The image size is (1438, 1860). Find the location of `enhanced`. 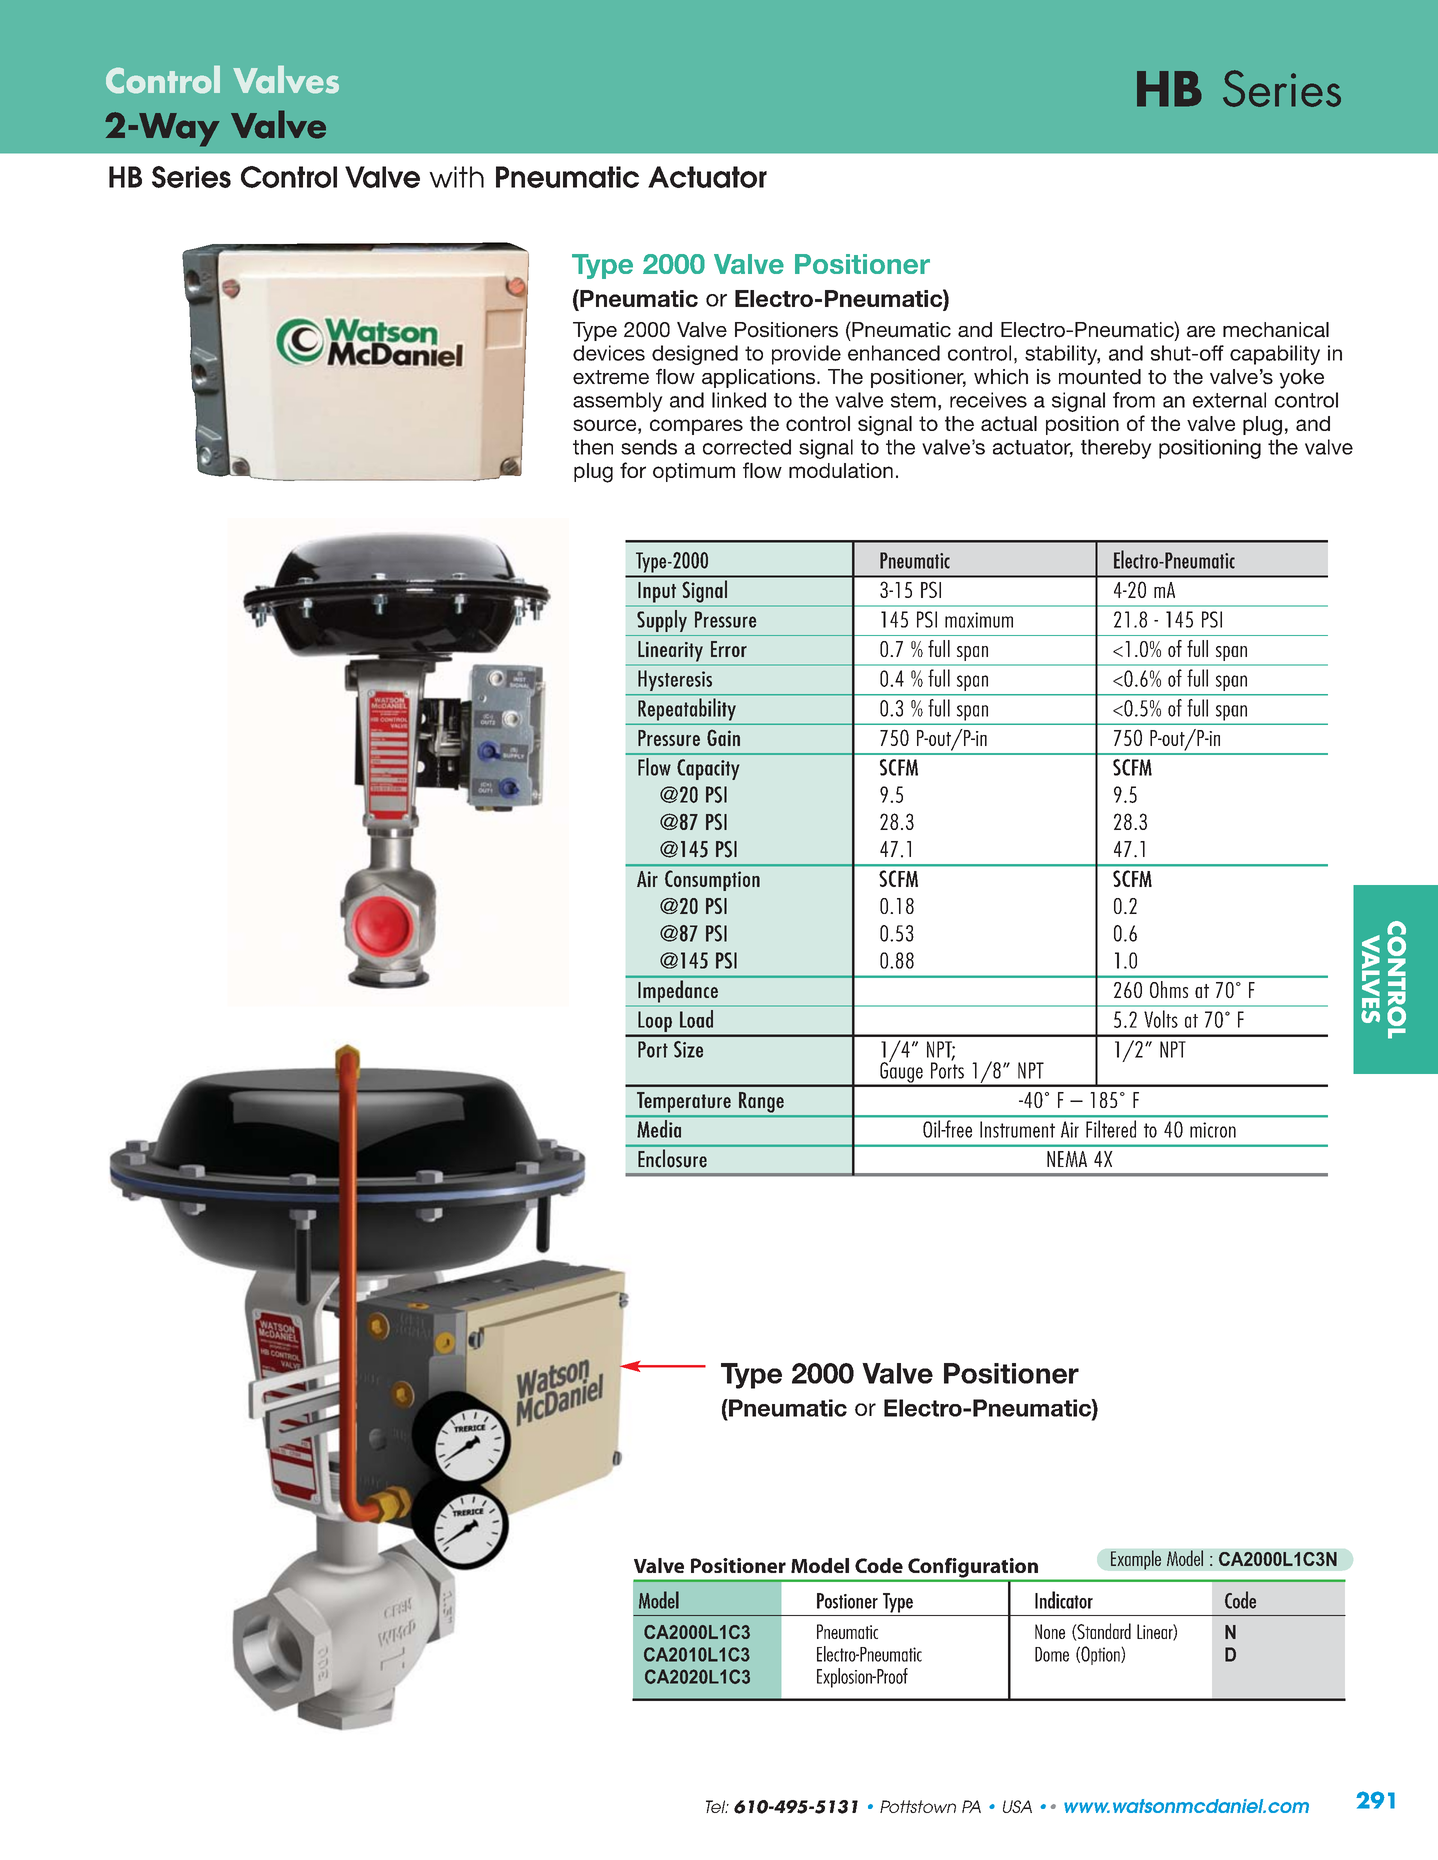

enhanced is located at coordinates (894, 353).
